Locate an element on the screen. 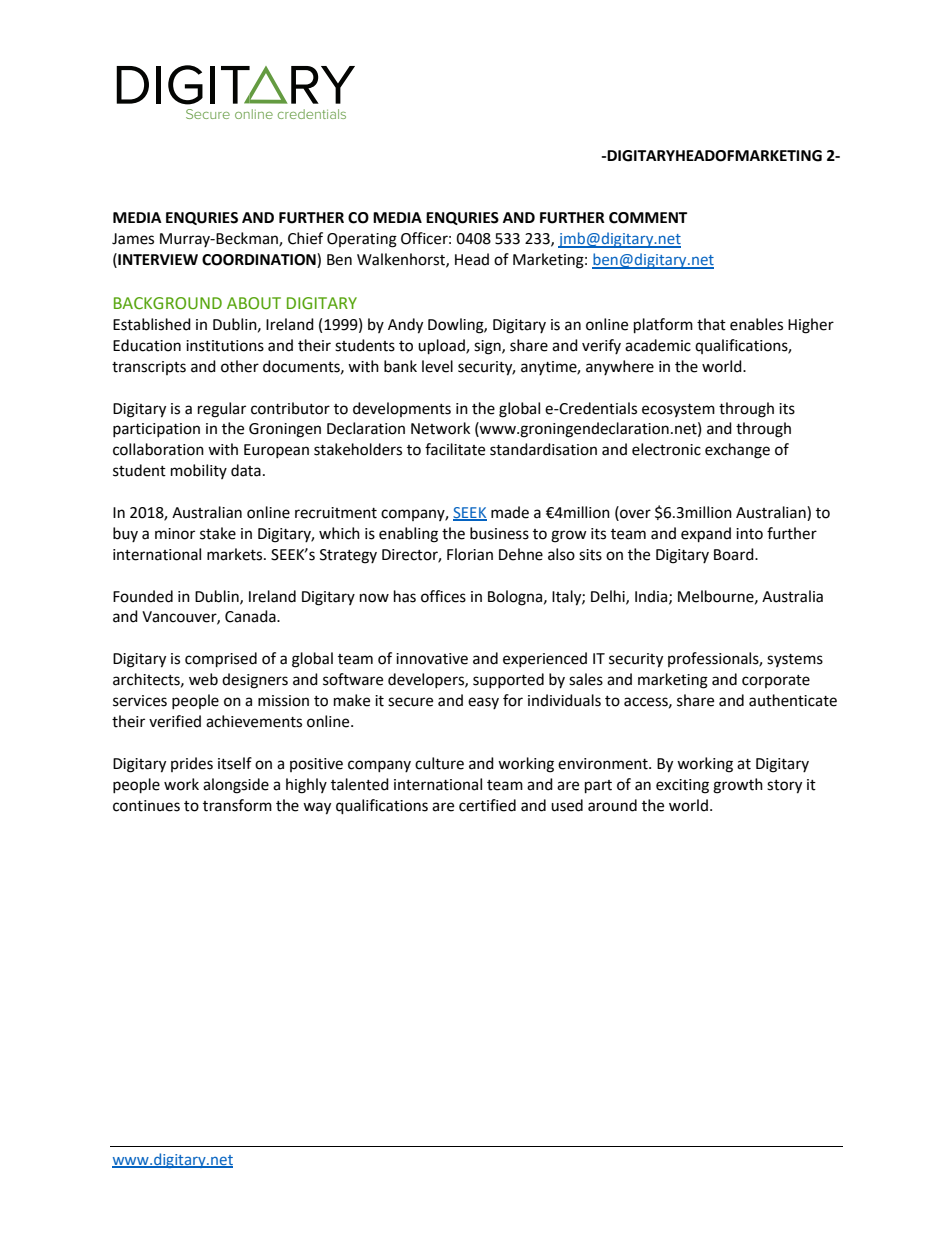 This screenshot has width=952, height=1233. certified is located at coordinates (487, 805).
